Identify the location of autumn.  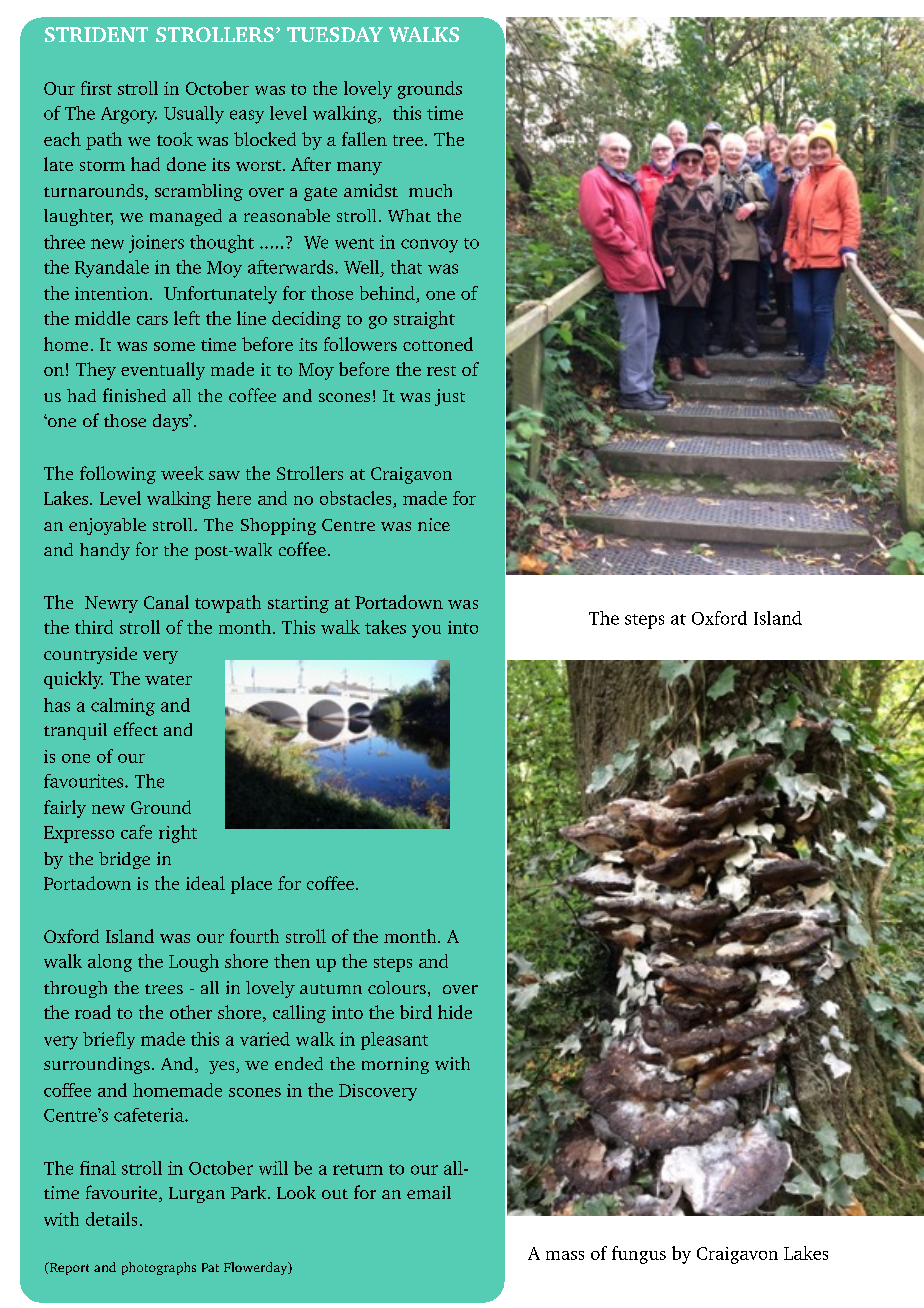
(331, 989).
